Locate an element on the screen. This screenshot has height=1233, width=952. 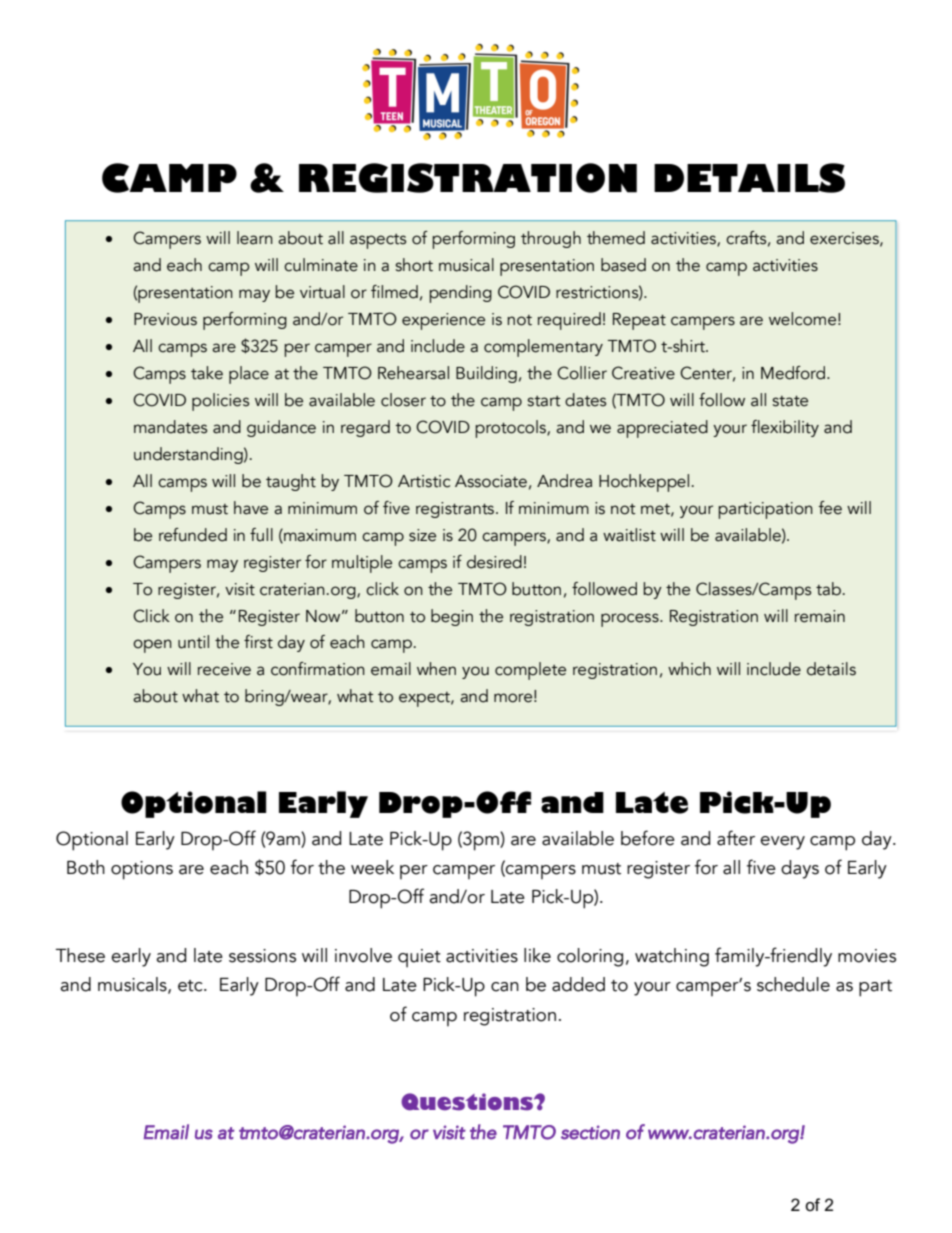
based is located at coordinates (623, 265).
